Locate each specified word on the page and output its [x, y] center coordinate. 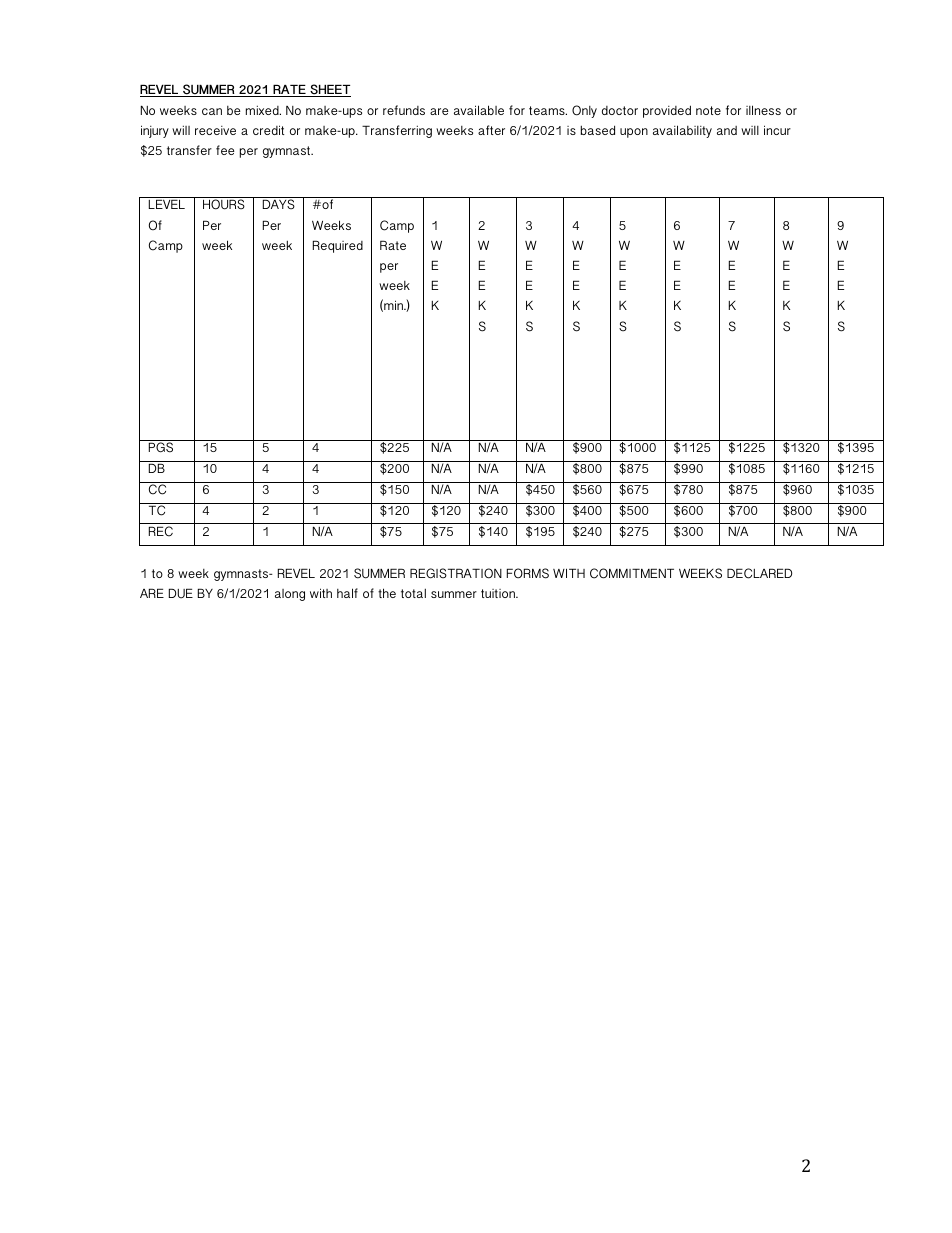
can [212, 111]
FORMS [528, 573]
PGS [161, 447]
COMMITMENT [632, 573]
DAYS [279, 204]
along [290, 595]
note [708, 110]
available [479, 110]
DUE [181, 593]
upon [634, 133]
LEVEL [167, 204]
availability [682, 131]
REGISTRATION [456, 573]
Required [338, 246]
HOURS [224, 204]
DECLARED [759, 573]
